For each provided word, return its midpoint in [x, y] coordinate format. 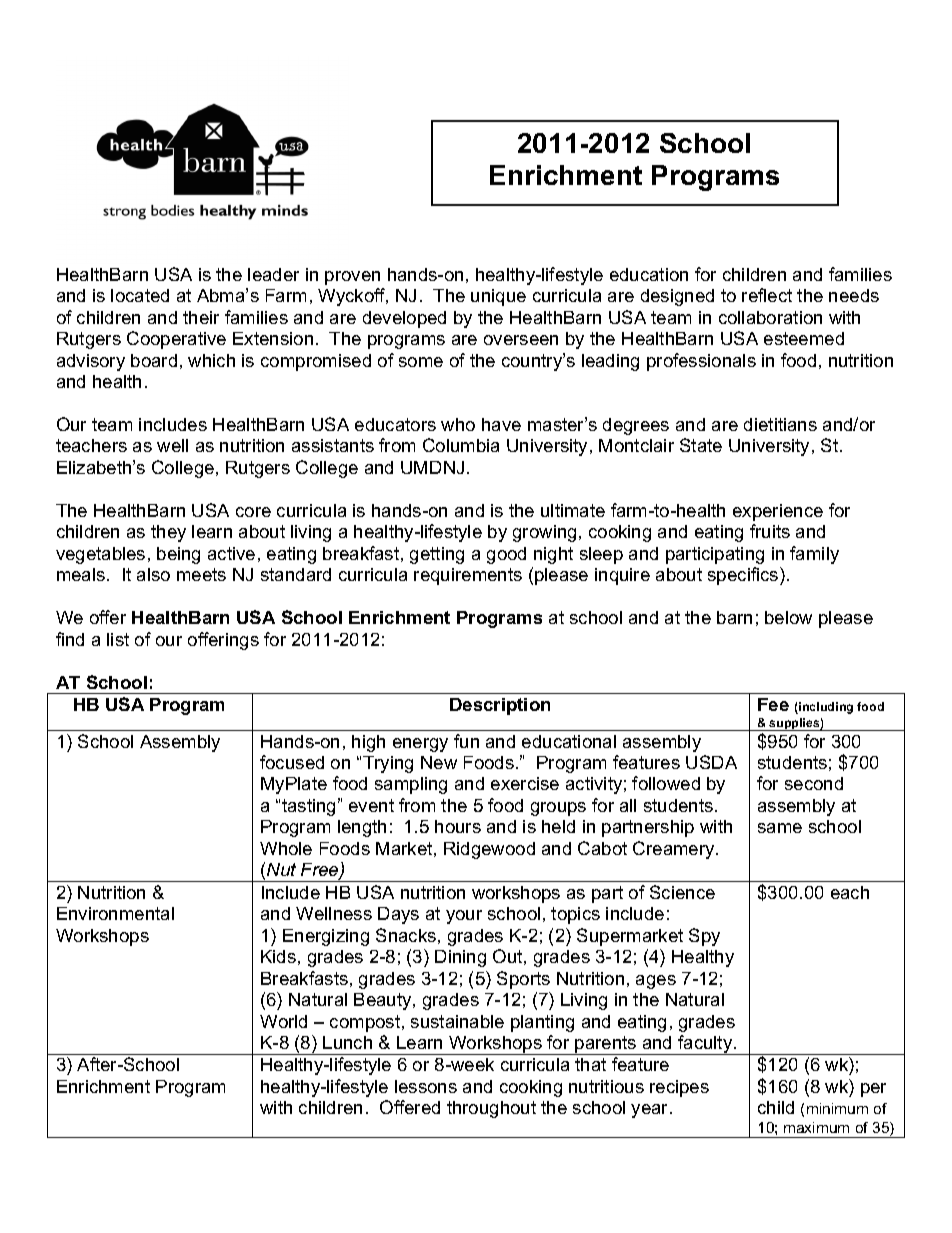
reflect [767, 295]
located [140, 295]
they [168, 533]
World [283, 1021]
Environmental [115, 913]
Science [682, 892]
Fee [773, 704]
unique [498, 297]
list [118, 639]
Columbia [461, 445]
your [464, 917]
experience [778, 512]
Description [500, 706]
